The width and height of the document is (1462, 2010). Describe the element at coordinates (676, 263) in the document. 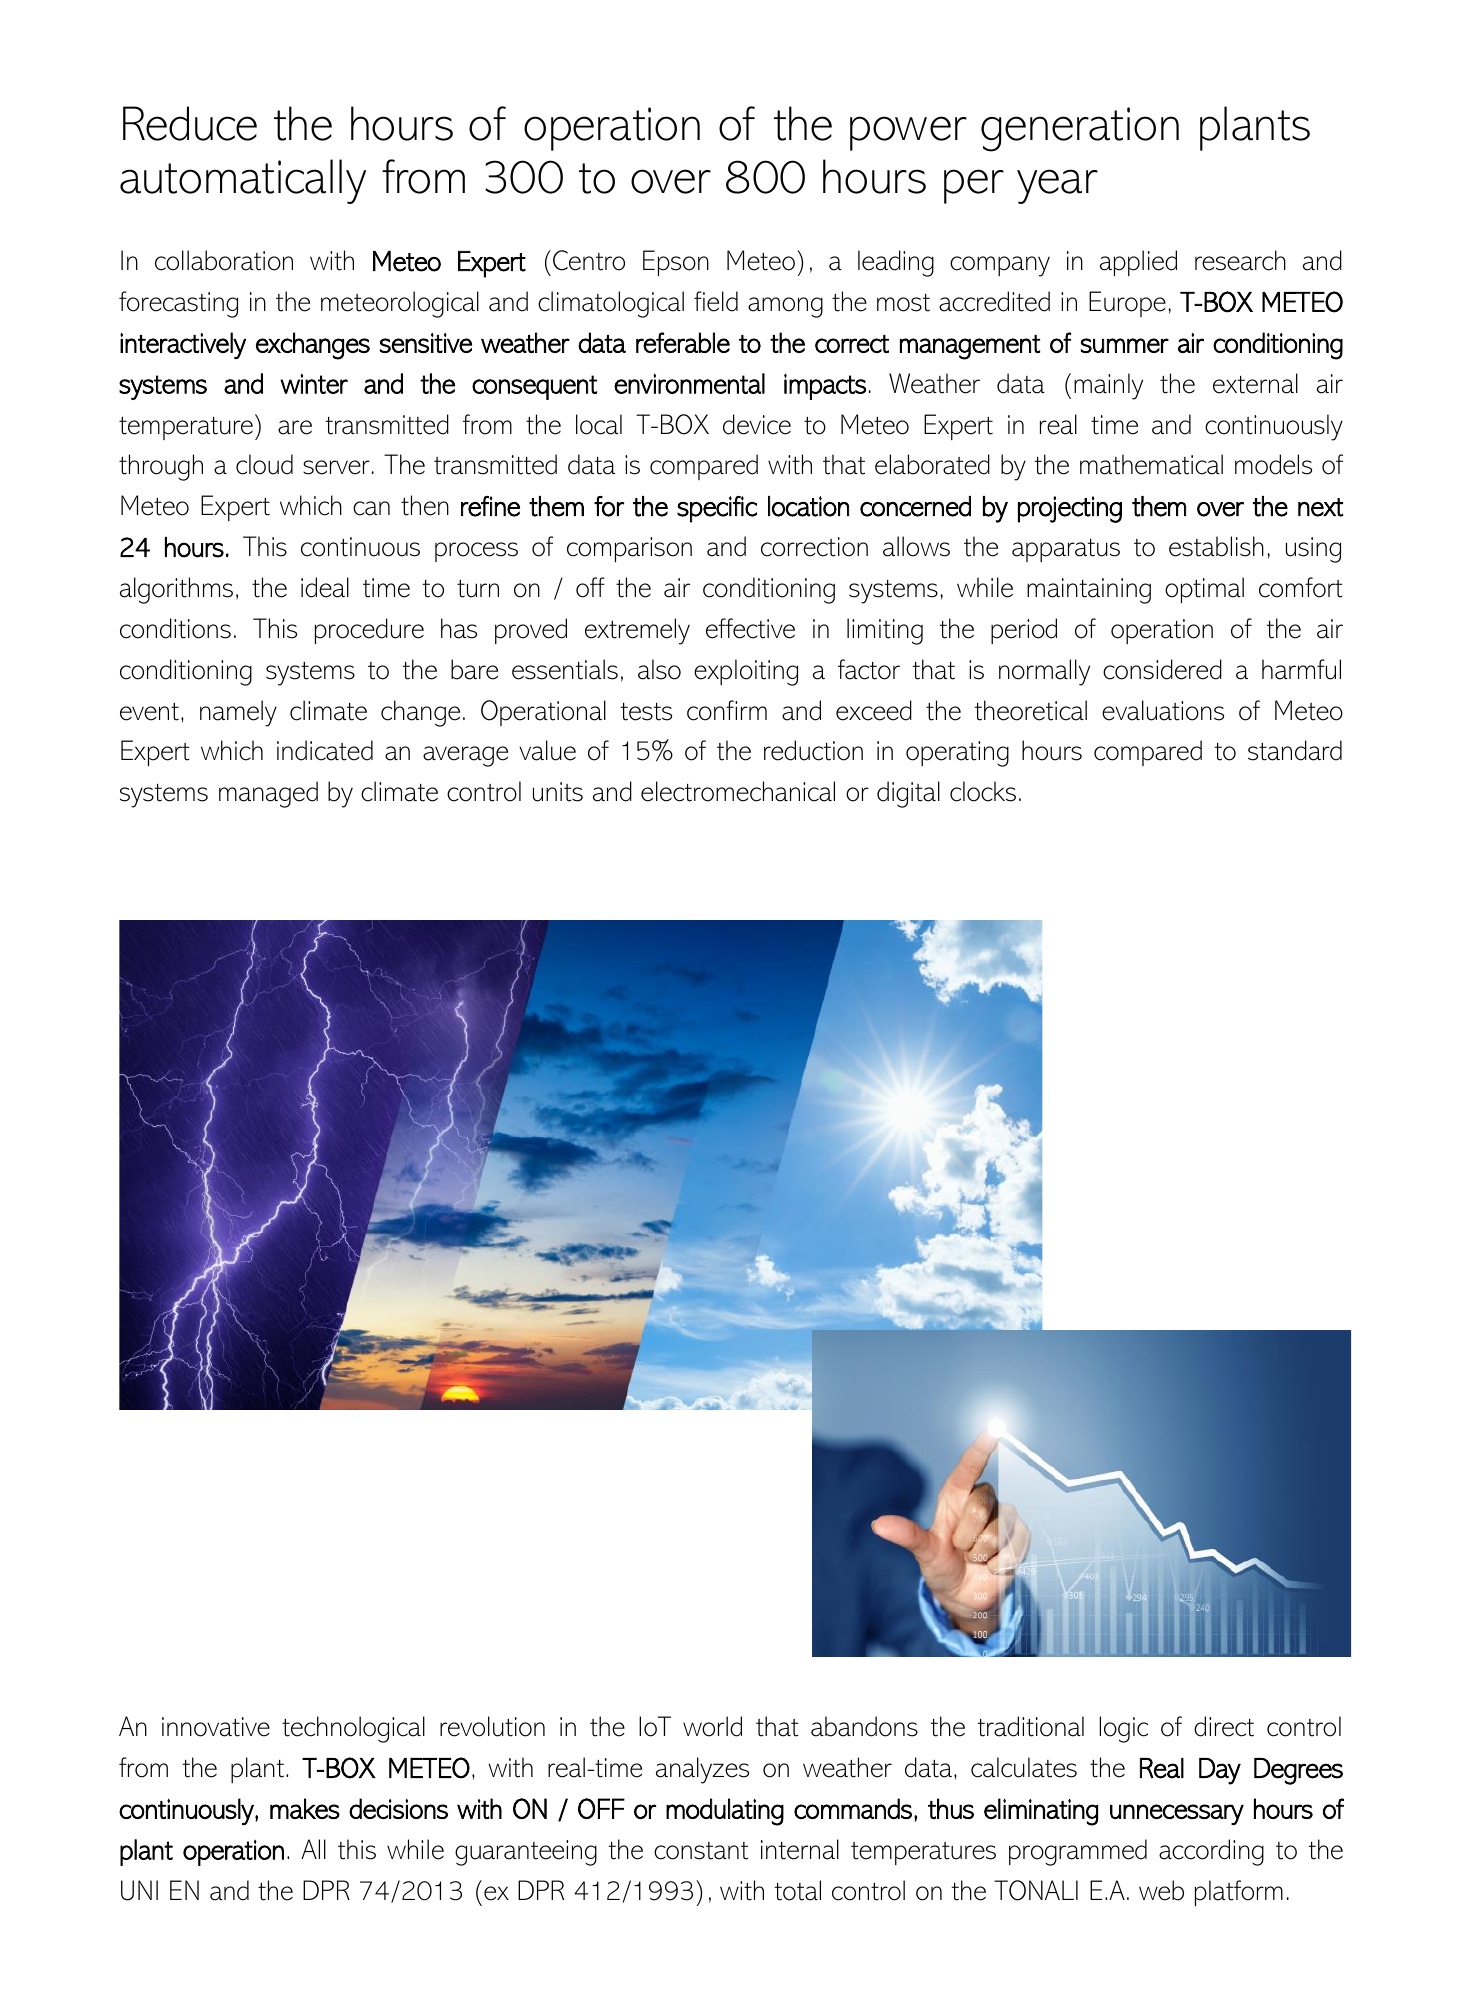

I see `Epson` at that location.
